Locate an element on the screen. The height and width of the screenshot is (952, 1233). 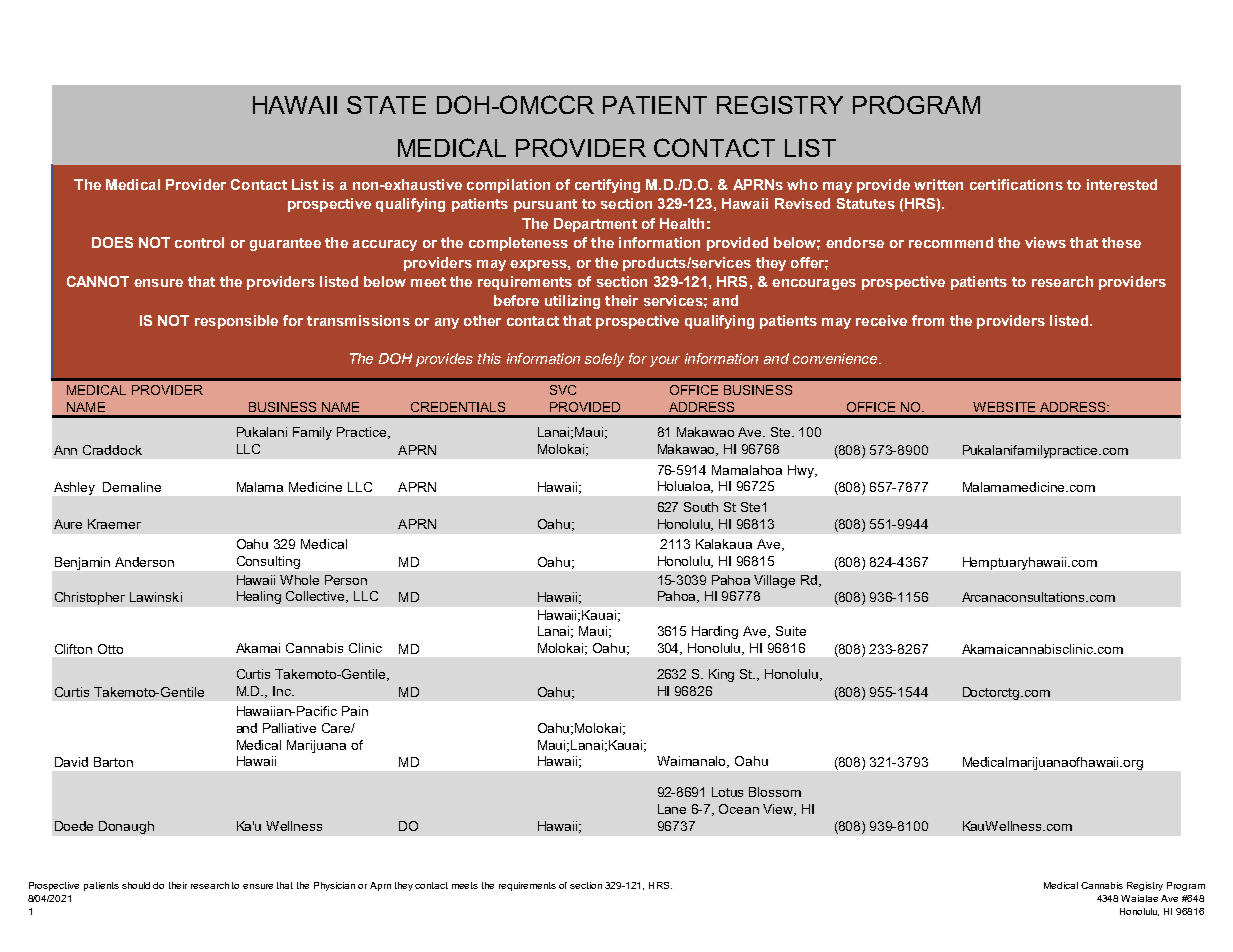
Ocean is located at coordinates (739, 809).
